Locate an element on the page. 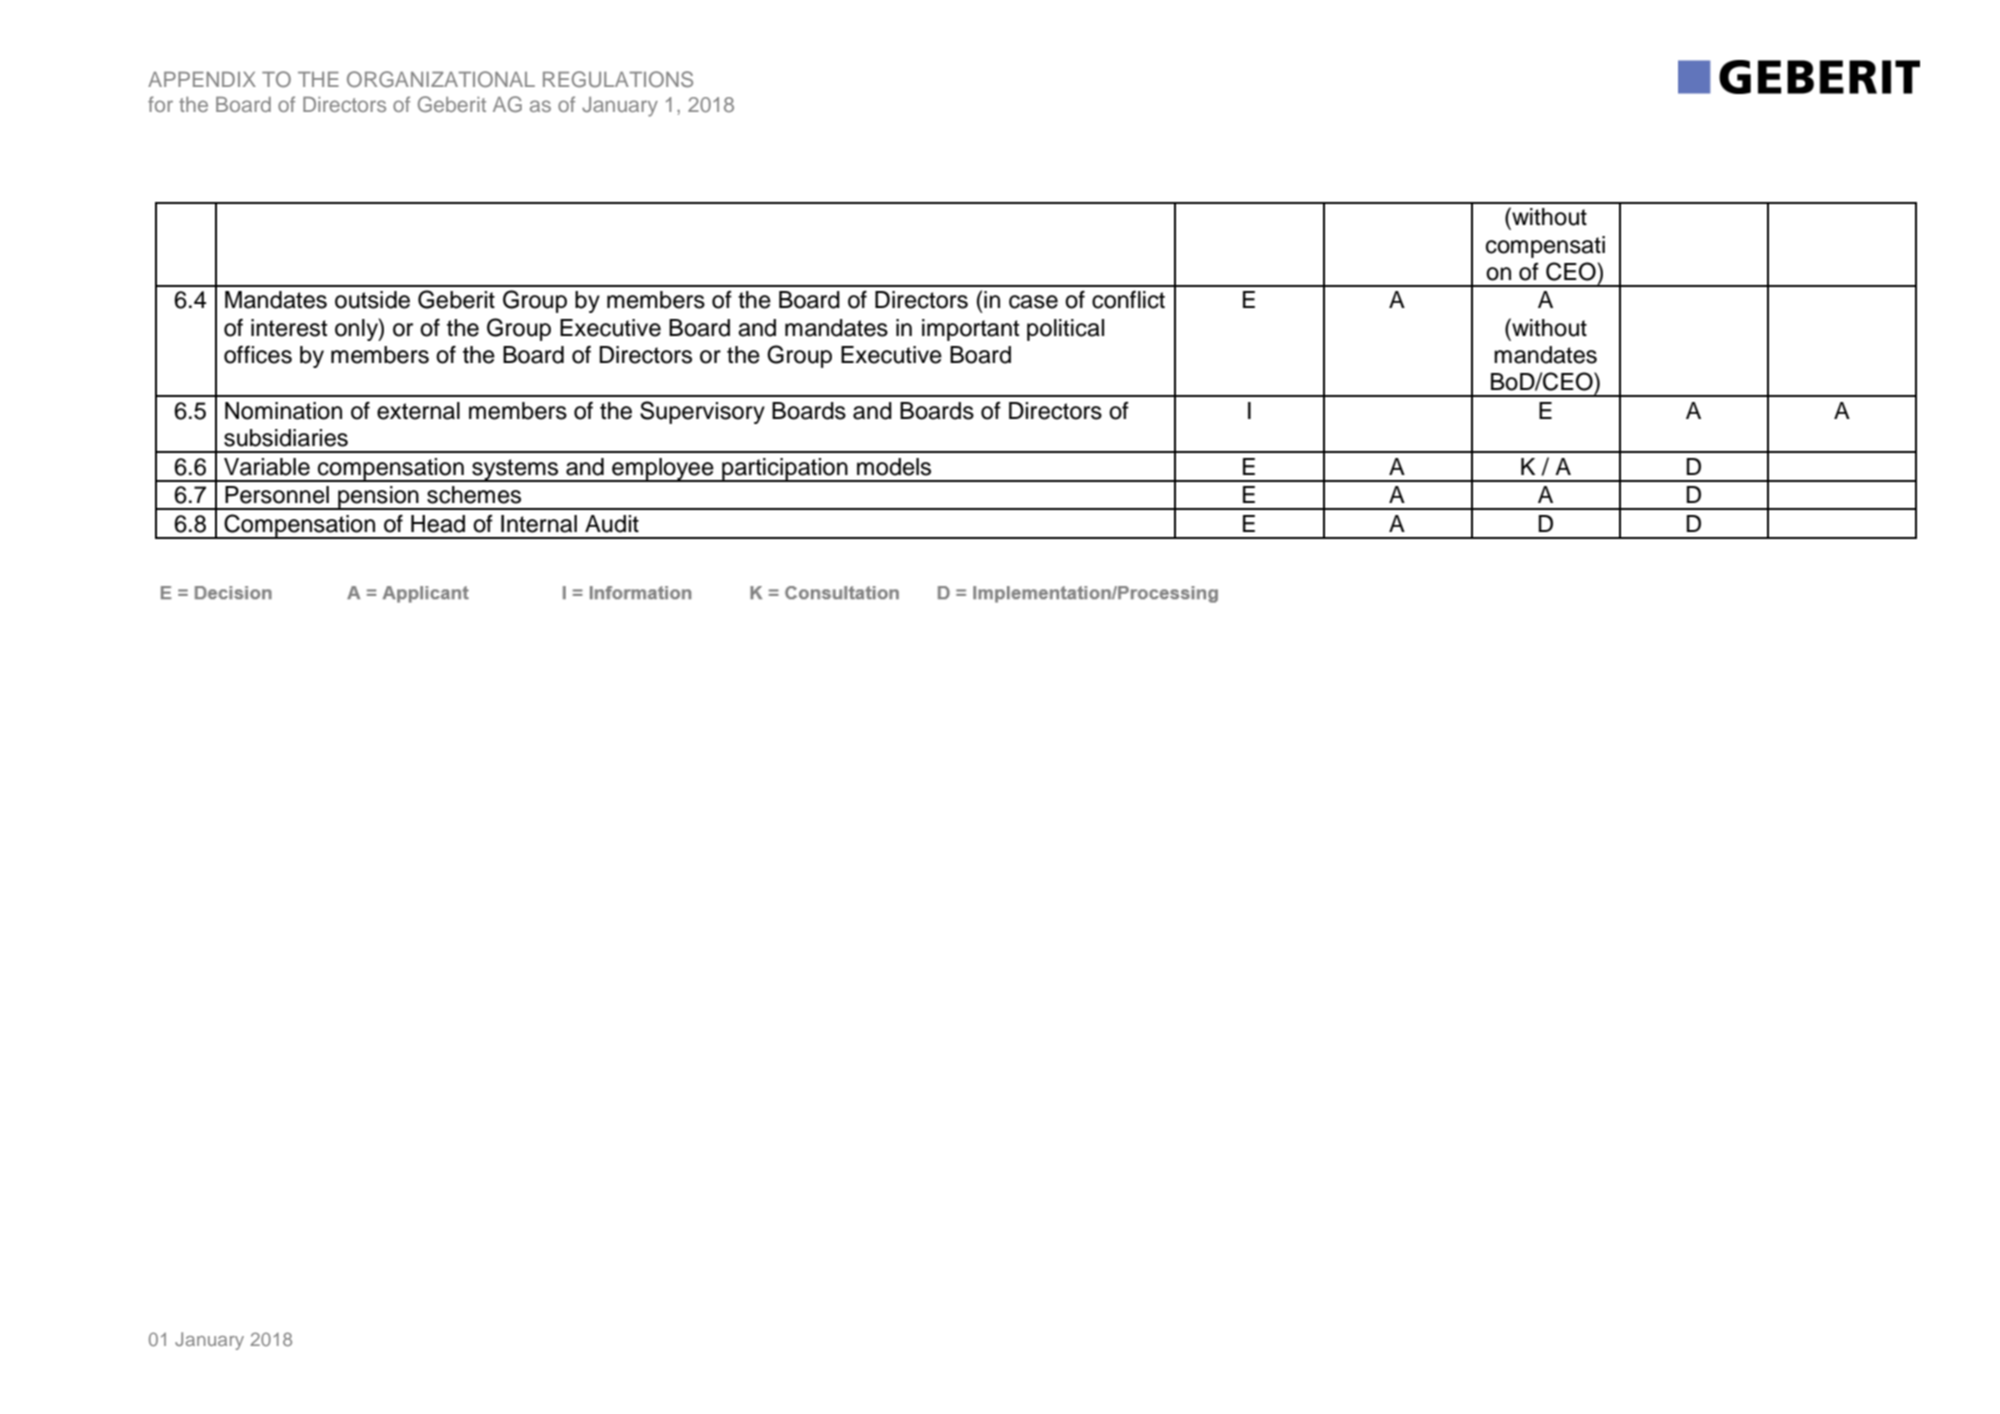 Image resolution: width=2000 pixels, height=1414 pixels. important is located at coordinates (971, 330).
